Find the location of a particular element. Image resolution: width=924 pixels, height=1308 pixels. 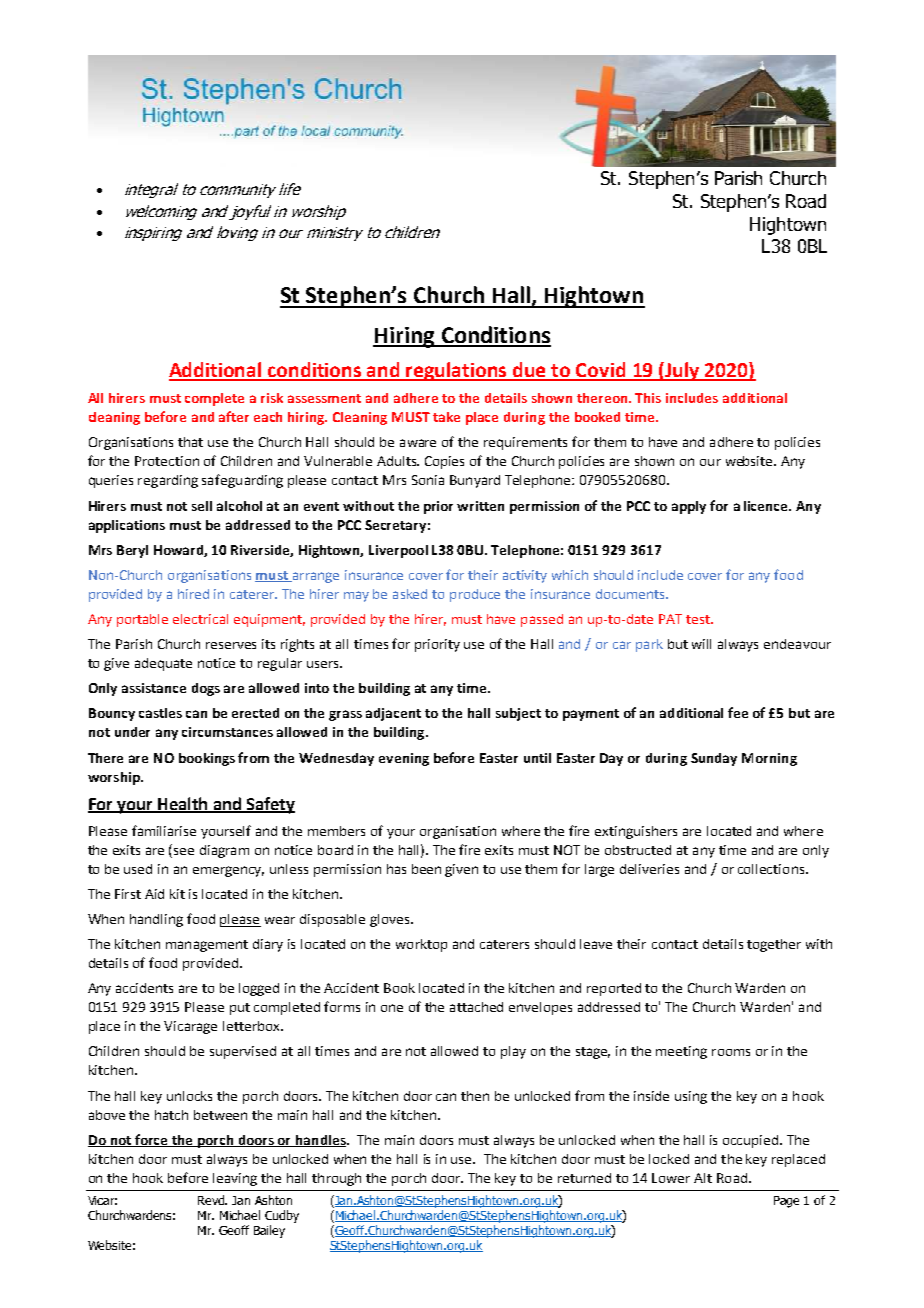

put is located at coordinates (240, 1009).
